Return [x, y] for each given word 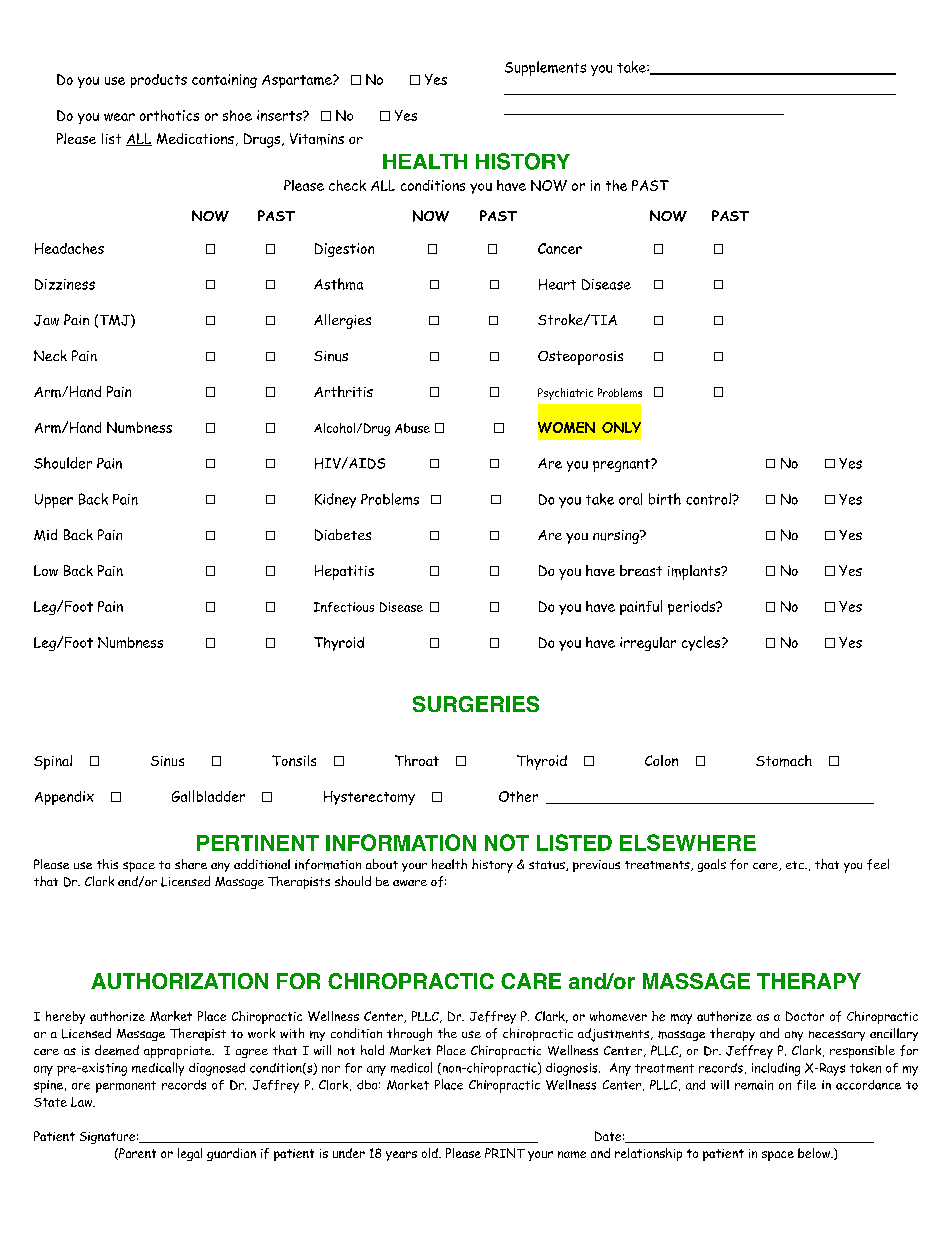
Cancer [560, 248]
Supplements [545, 68]
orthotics [169, 115]
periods [693, 608]
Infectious [344, 607]
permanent [126, 1087]
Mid [45, 535]
